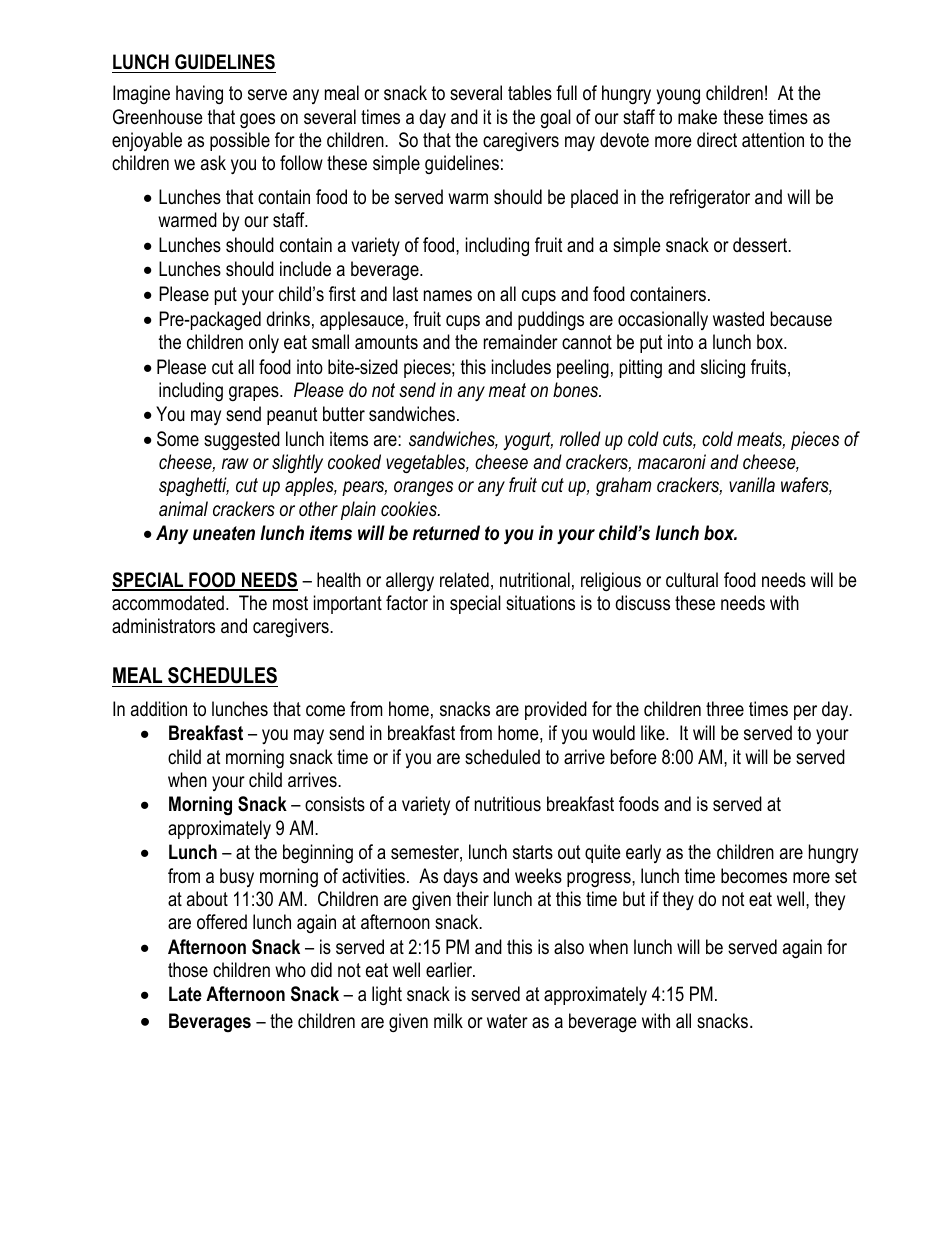 Image resolution: width=952 pixels, height=1233 pixels. I want to click on nutritious, so click(508, 804).
